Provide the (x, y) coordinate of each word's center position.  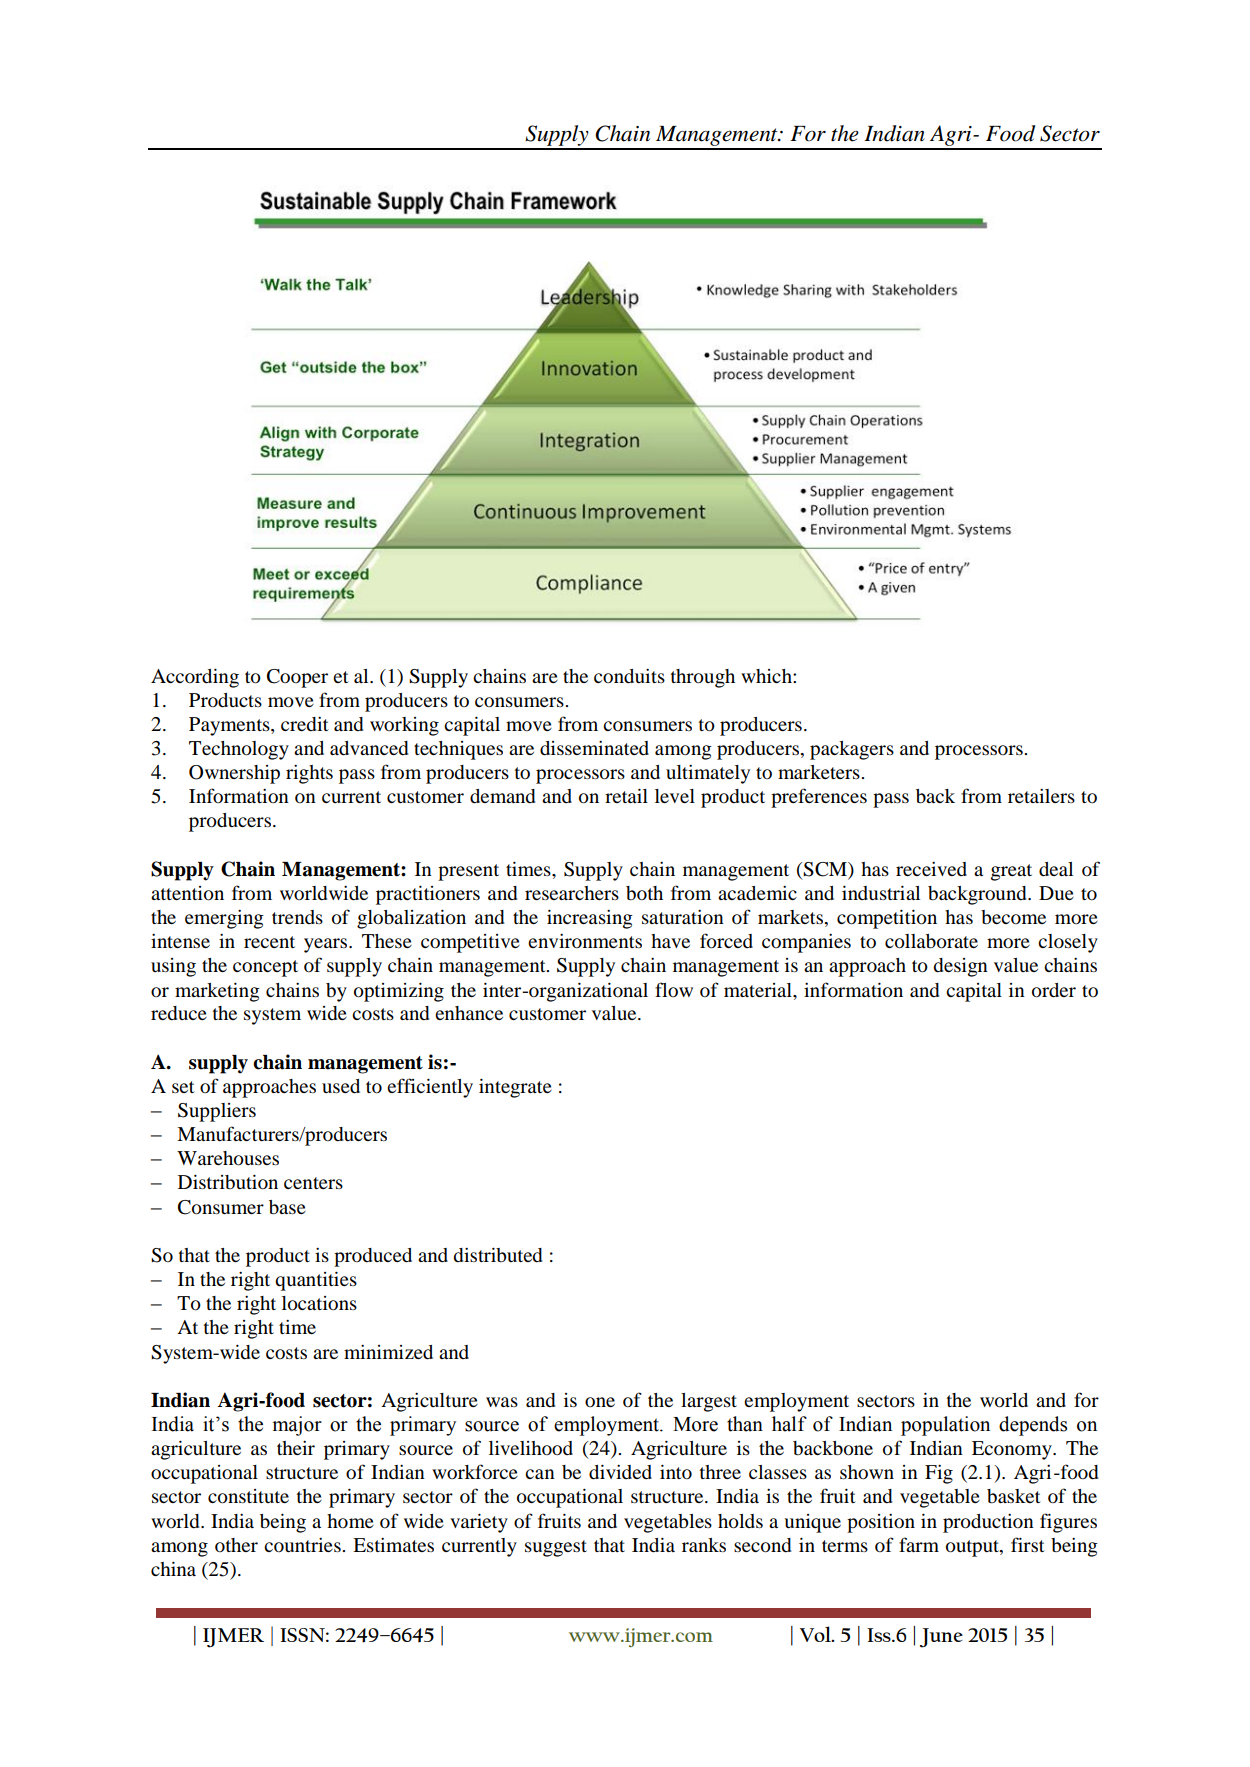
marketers (820, 772)
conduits (629, 676)
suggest (556, 1548)
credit (304, 724)
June (941, 1638)
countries (303, 1545)
